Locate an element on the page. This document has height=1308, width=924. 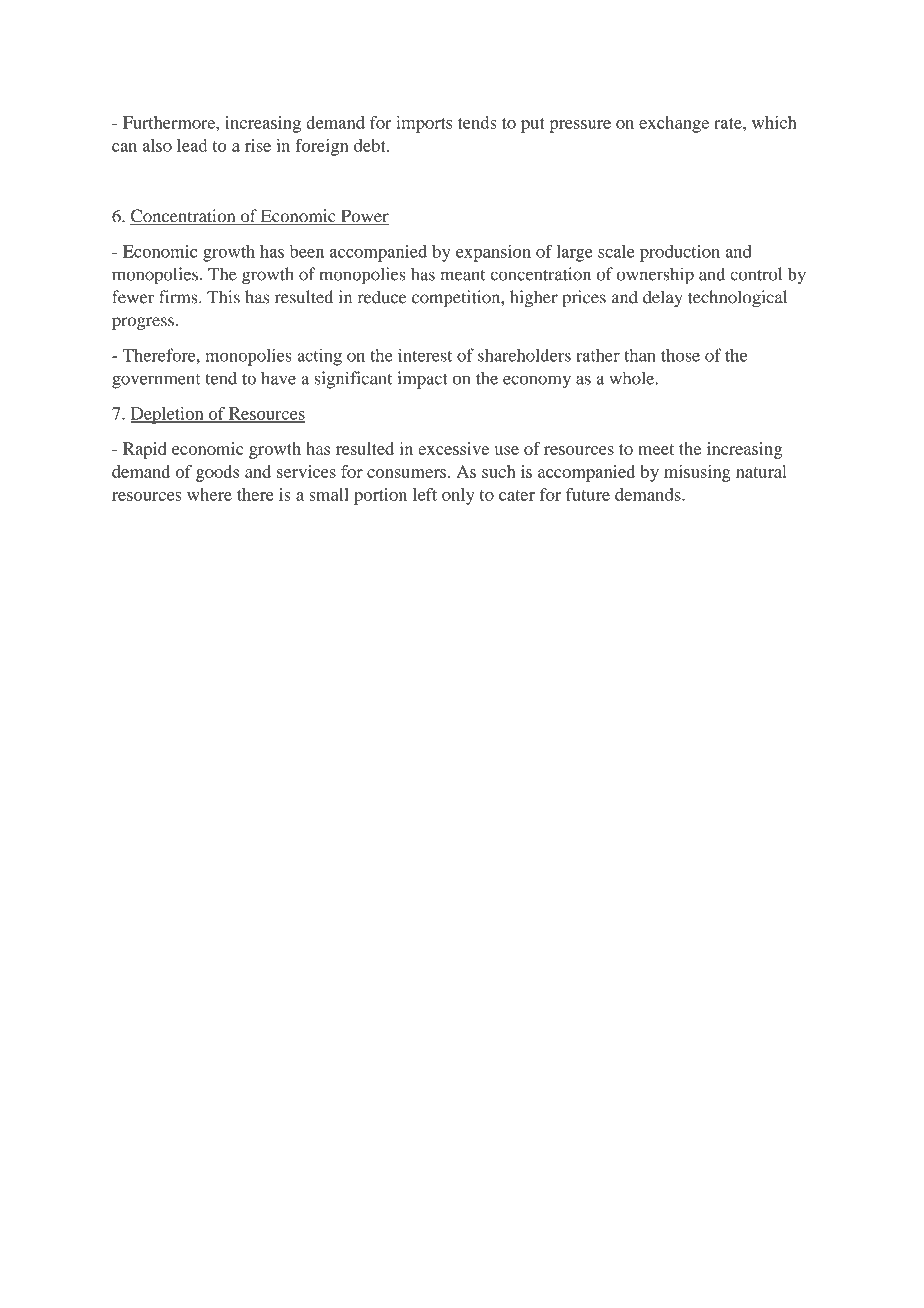
only is located at coordinates (458, 496).
